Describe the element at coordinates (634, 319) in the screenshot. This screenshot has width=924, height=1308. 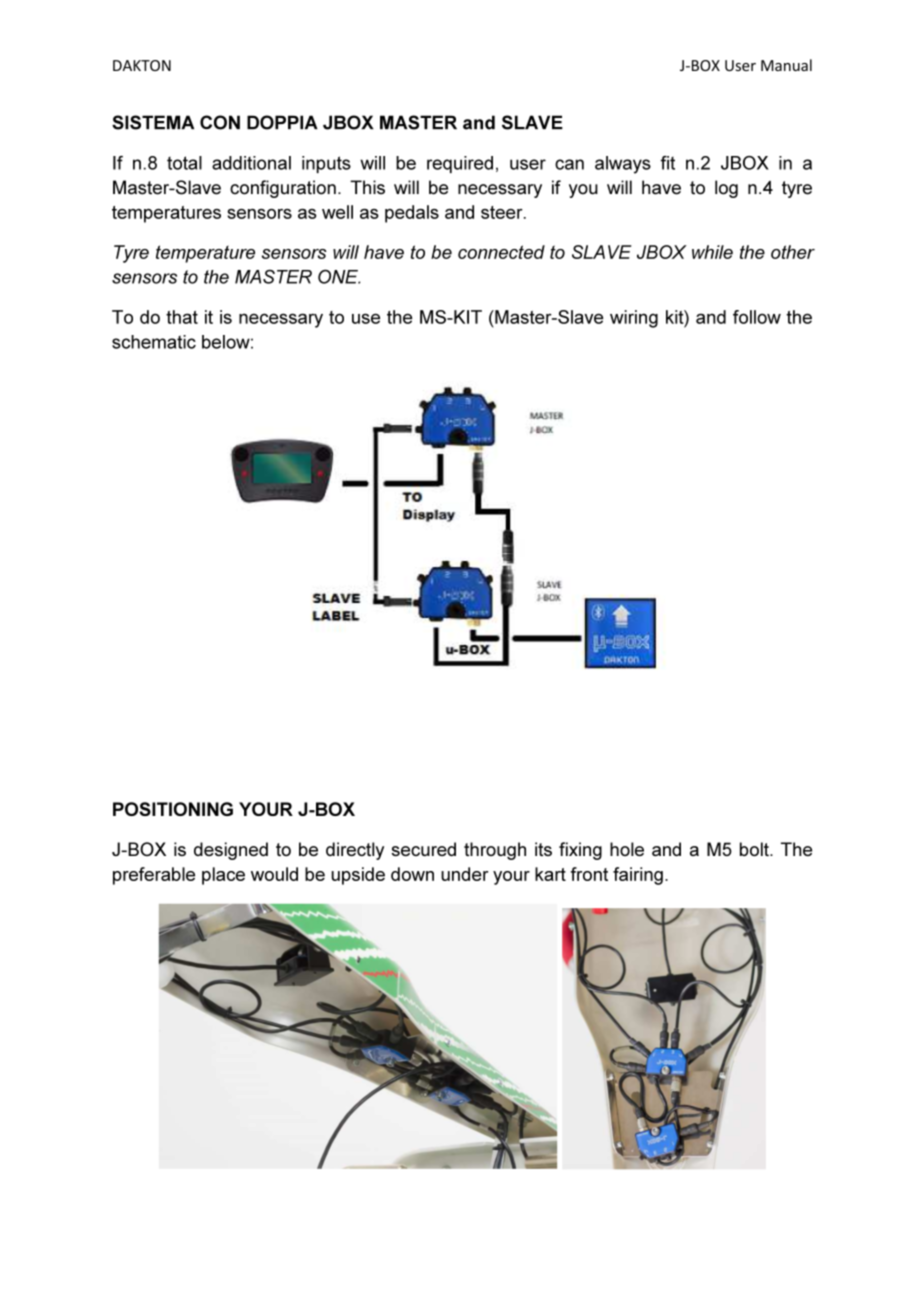
I see `wiring` at that location.
